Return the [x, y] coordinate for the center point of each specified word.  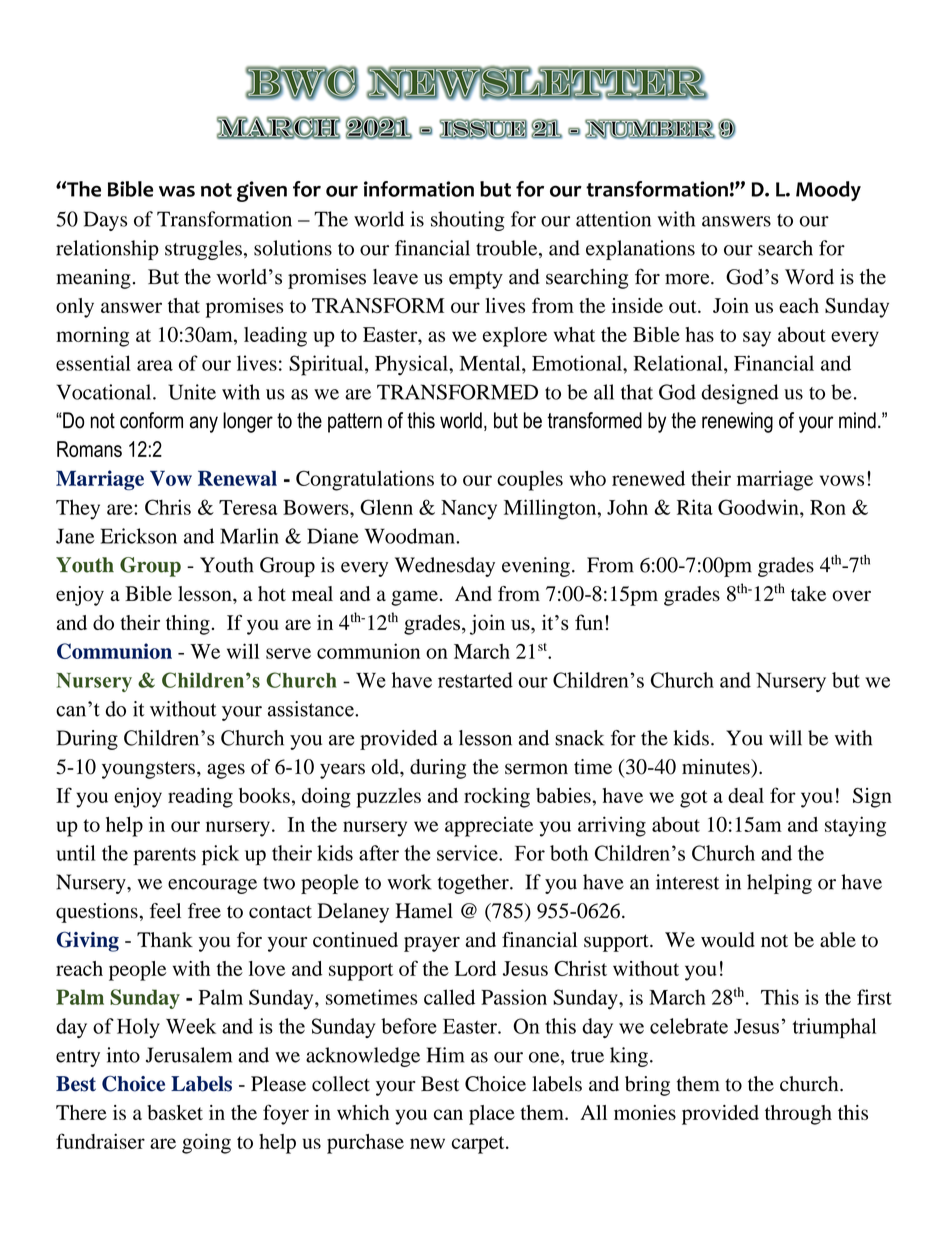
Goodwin [759, 507]
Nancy [469, 510]
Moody [828, 191]
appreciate [489, 827]
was [177, 191]
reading [200, 797]
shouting [468, 221]
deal [746, 795]
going [206, 1144]
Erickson [139, 536]
